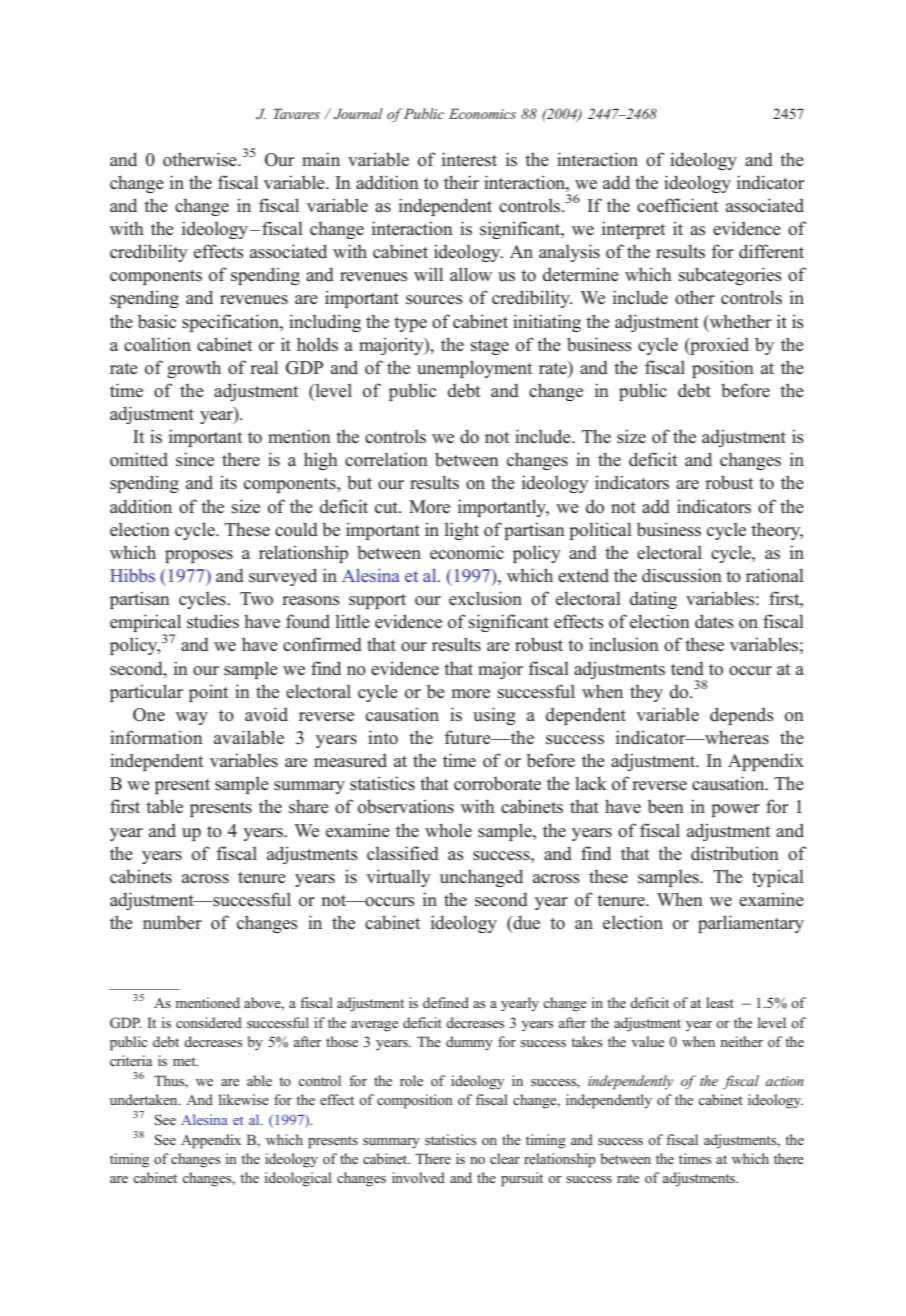  I want to click on studies, so click(213, 621).
